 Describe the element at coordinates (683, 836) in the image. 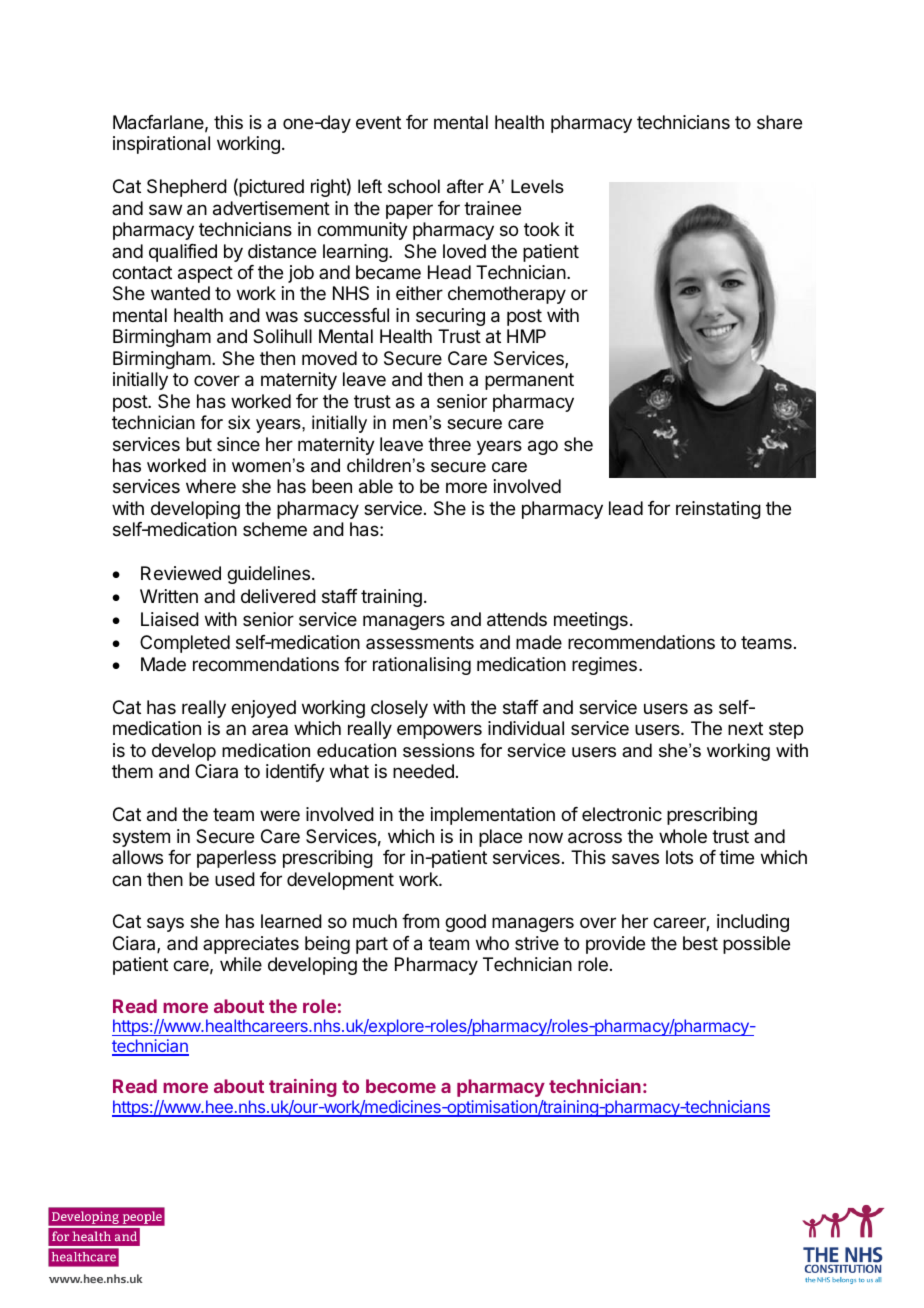

I see `whole` at that location.
